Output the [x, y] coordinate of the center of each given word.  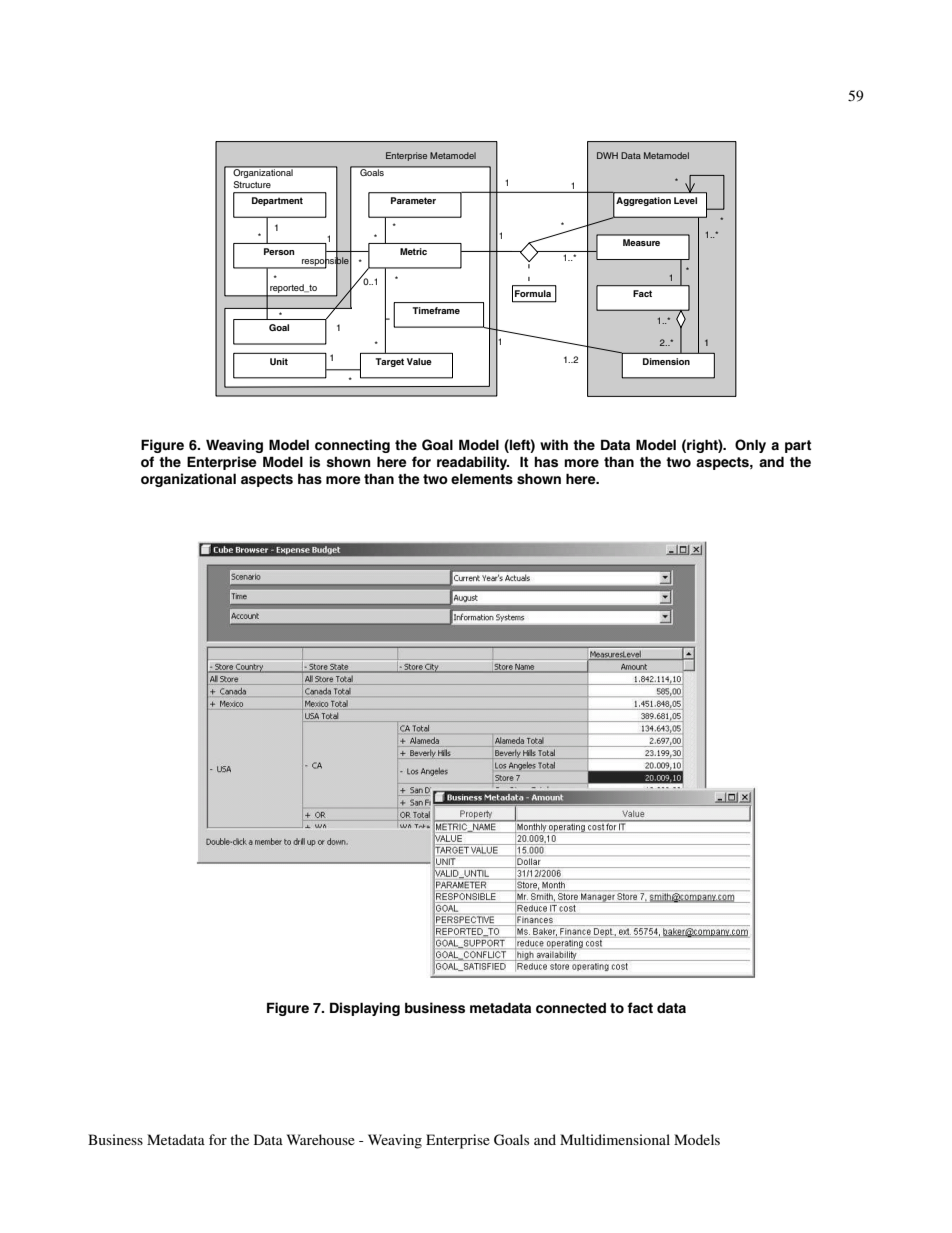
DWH [607, 155]
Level [685, 200]
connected [571, 1008]
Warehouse [321, 1139]
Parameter [413, 200]
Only [750, 446]
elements [482, 478]
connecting [352, 446]
